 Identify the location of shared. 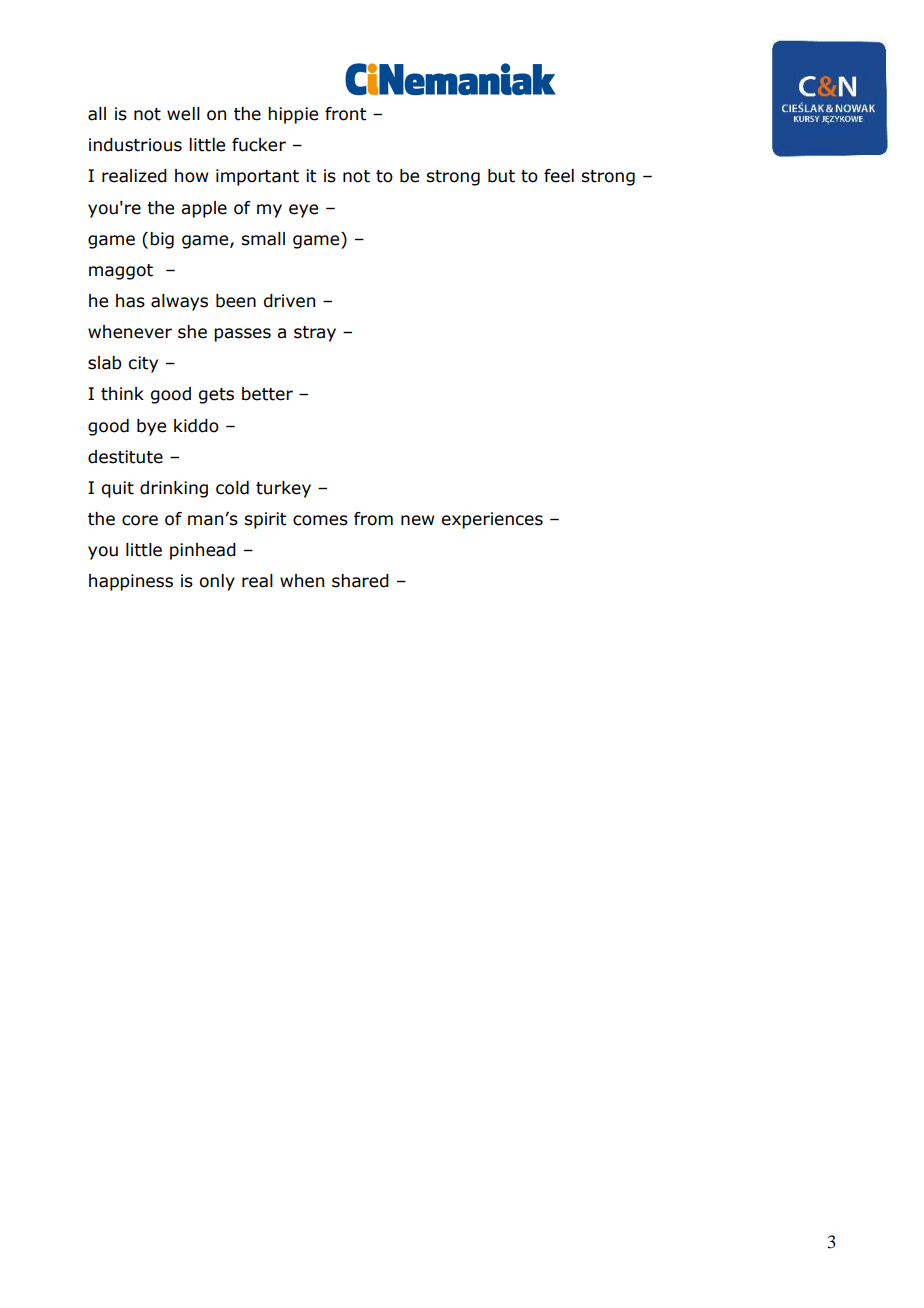
(360, 581).
